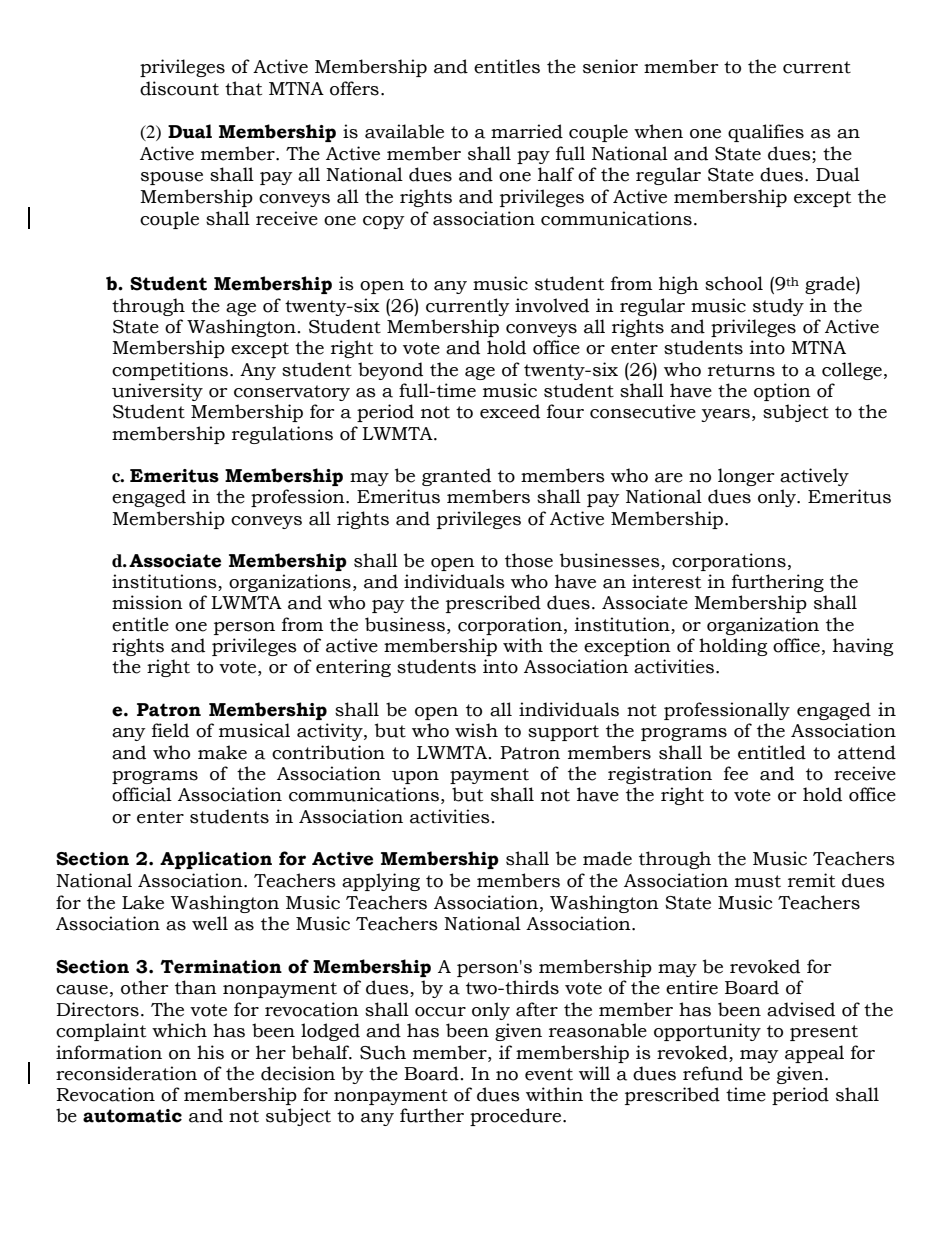 This screenshot has width=952, height=1233. I want to click on discount, so click(179, 88).
